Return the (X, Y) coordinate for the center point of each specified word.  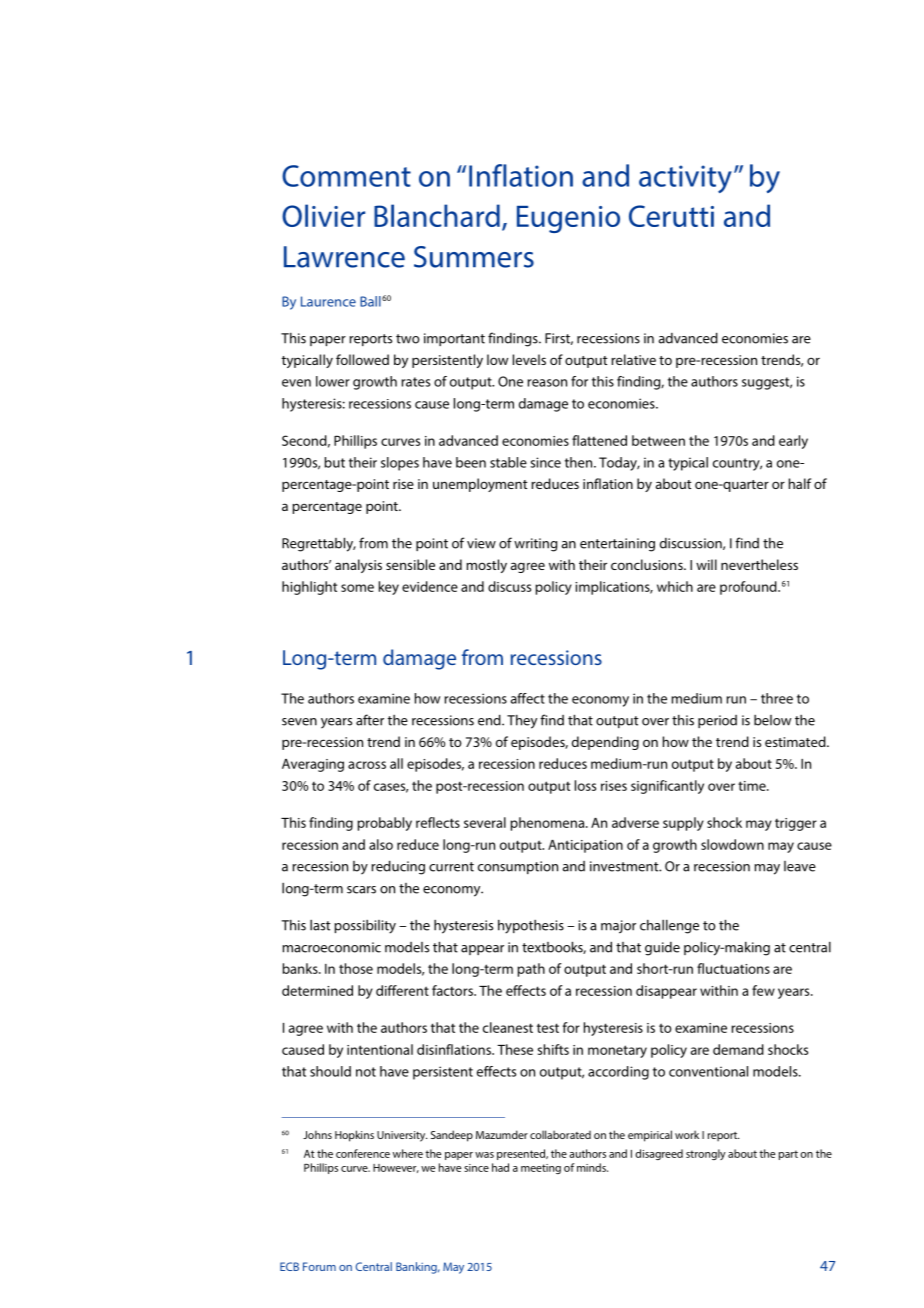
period (717, 721)
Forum (319, 1266)
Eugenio (568, 219)
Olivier (323, 215)
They (522, 722)
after (370, 720)
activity (685, 179)
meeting (541, 1169)
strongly (706, 1154)
